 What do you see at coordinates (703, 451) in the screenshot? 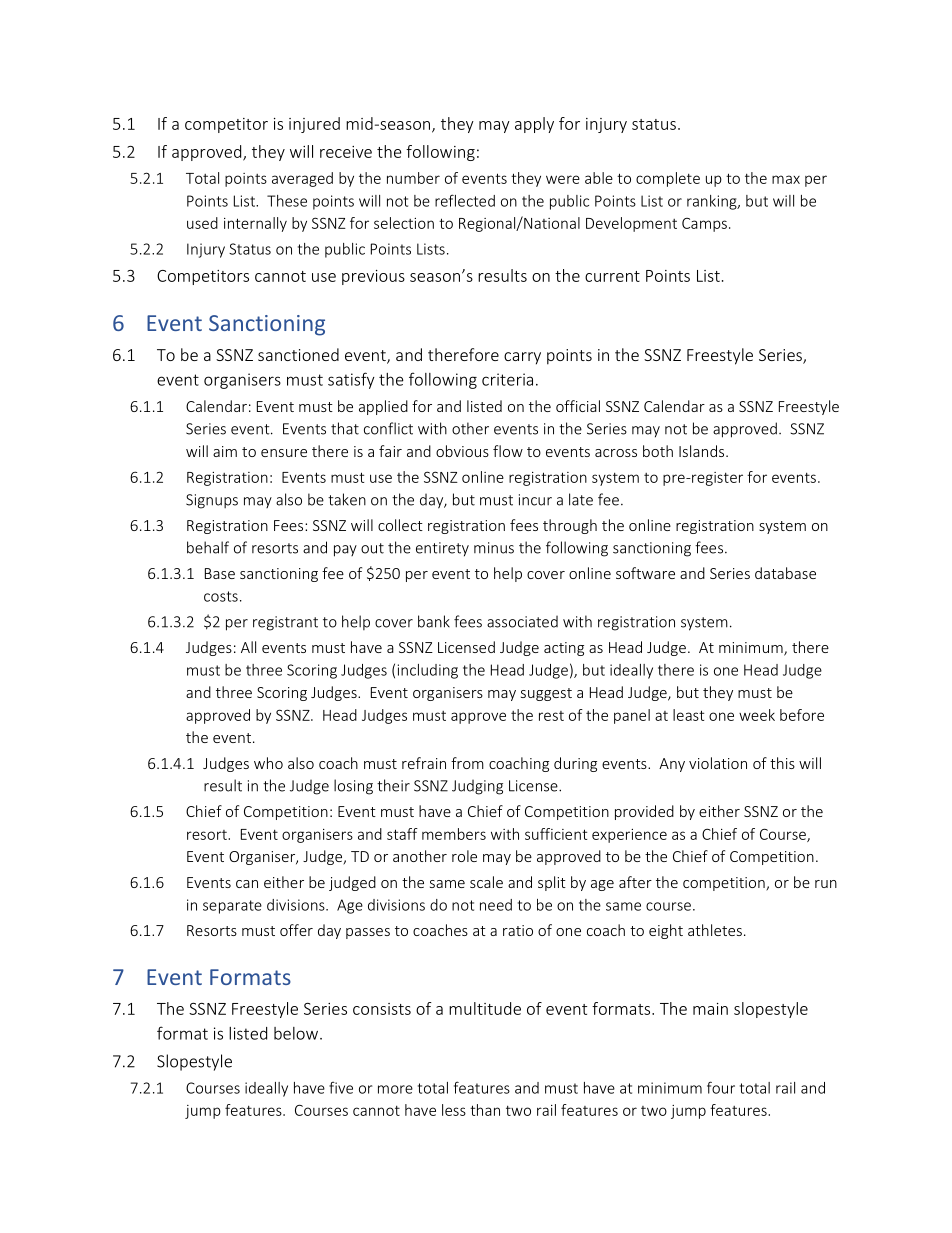
I see `Islands` at bounding box center [703, 451].
